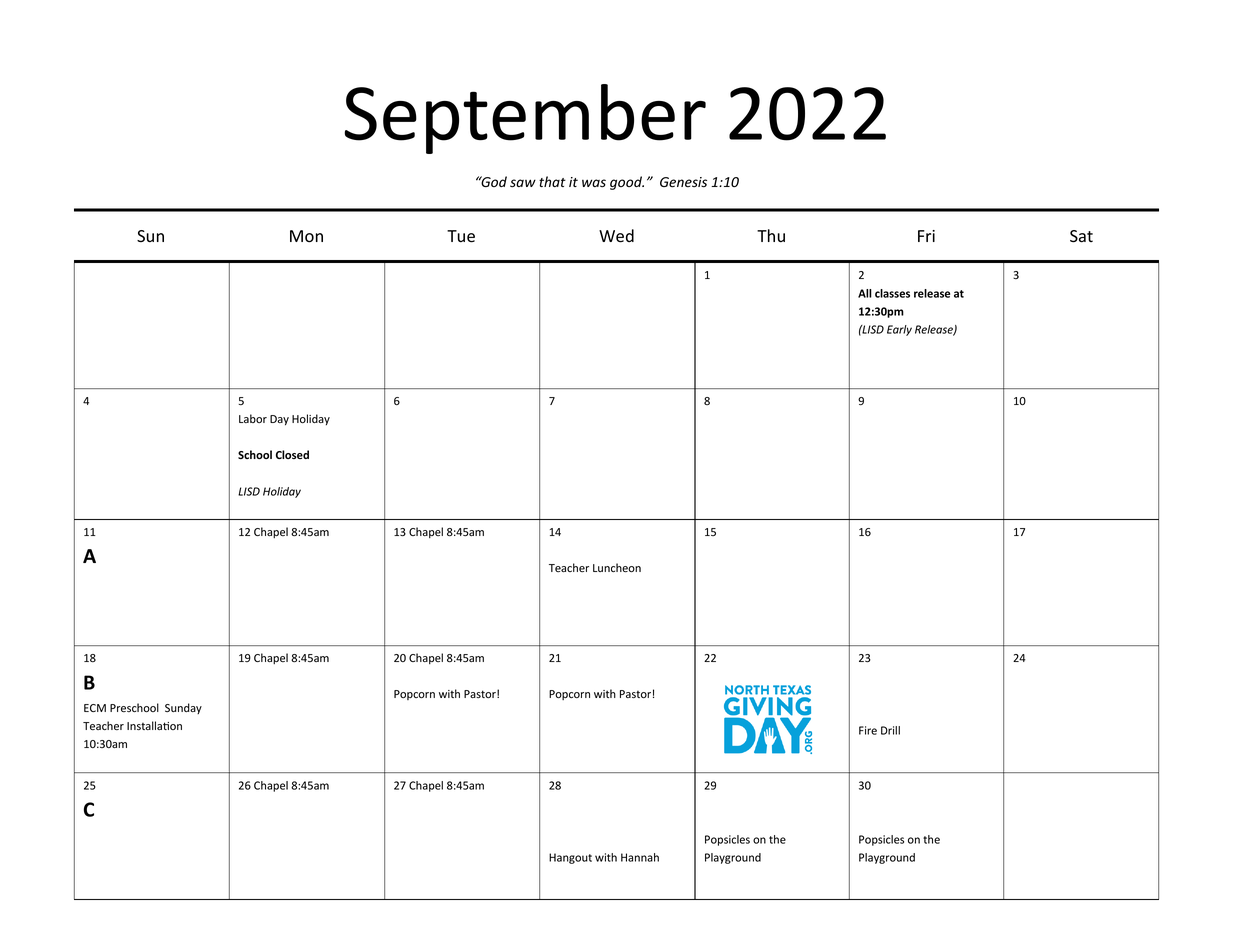 The width and height of the page is (1233, 952). I want to click on classes, so click(892, 293).
